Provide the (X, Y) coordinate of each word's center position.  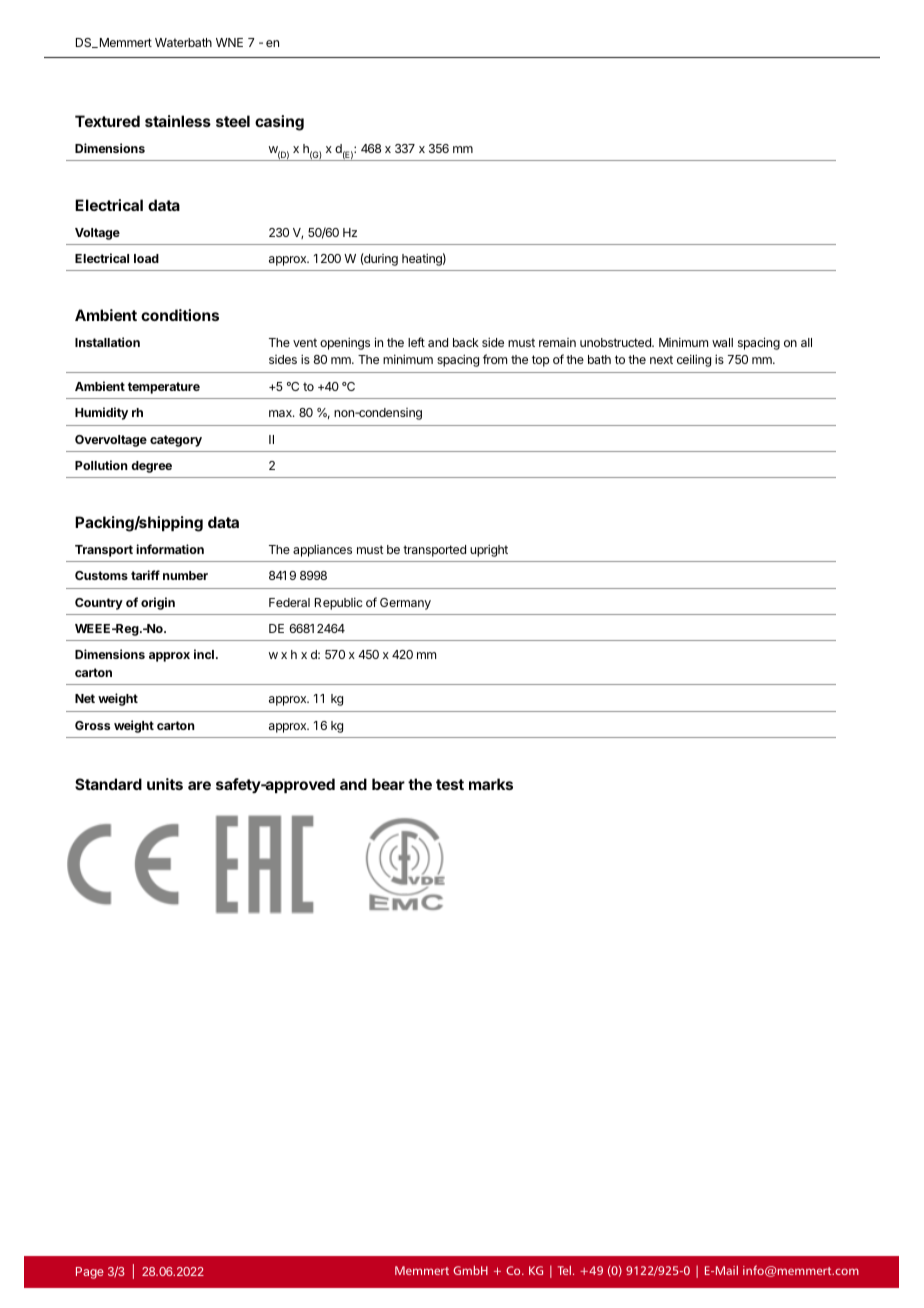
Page (90, 1273)
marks (491, 784)
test (450, 784)
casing (279, 123)
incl (204, 654)
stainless (178, 121)
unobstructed (616, 342)
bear (388, 784)
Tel (564, 1270)
